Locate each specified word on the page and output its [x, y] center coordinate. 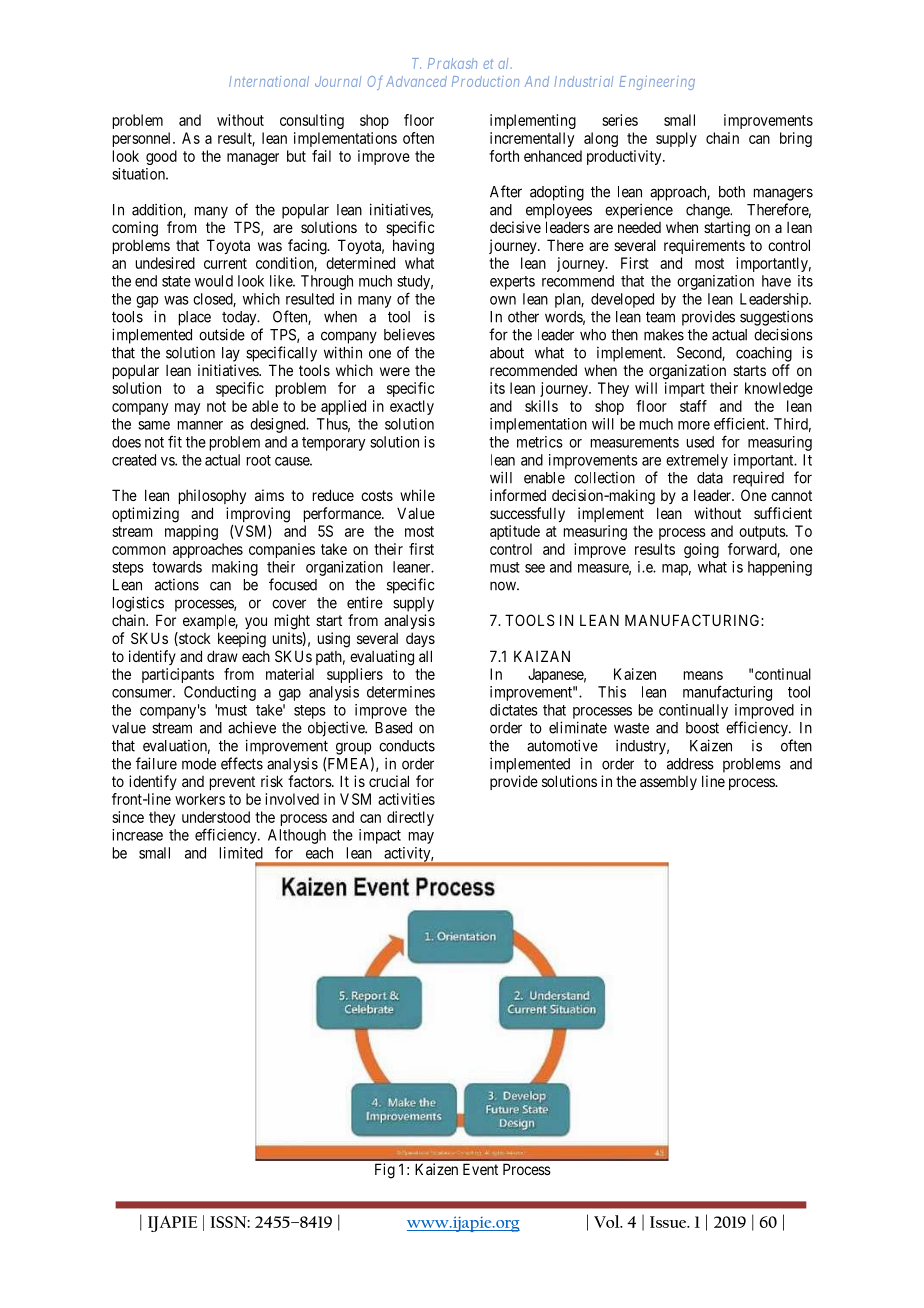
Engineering [657, 83]
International [269, 81]
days [420, 639]
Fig [385, 1171]
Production [485, 81]
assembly [668, 783]
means [703, 675]
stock [194, 639]
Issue [669, 1222]
